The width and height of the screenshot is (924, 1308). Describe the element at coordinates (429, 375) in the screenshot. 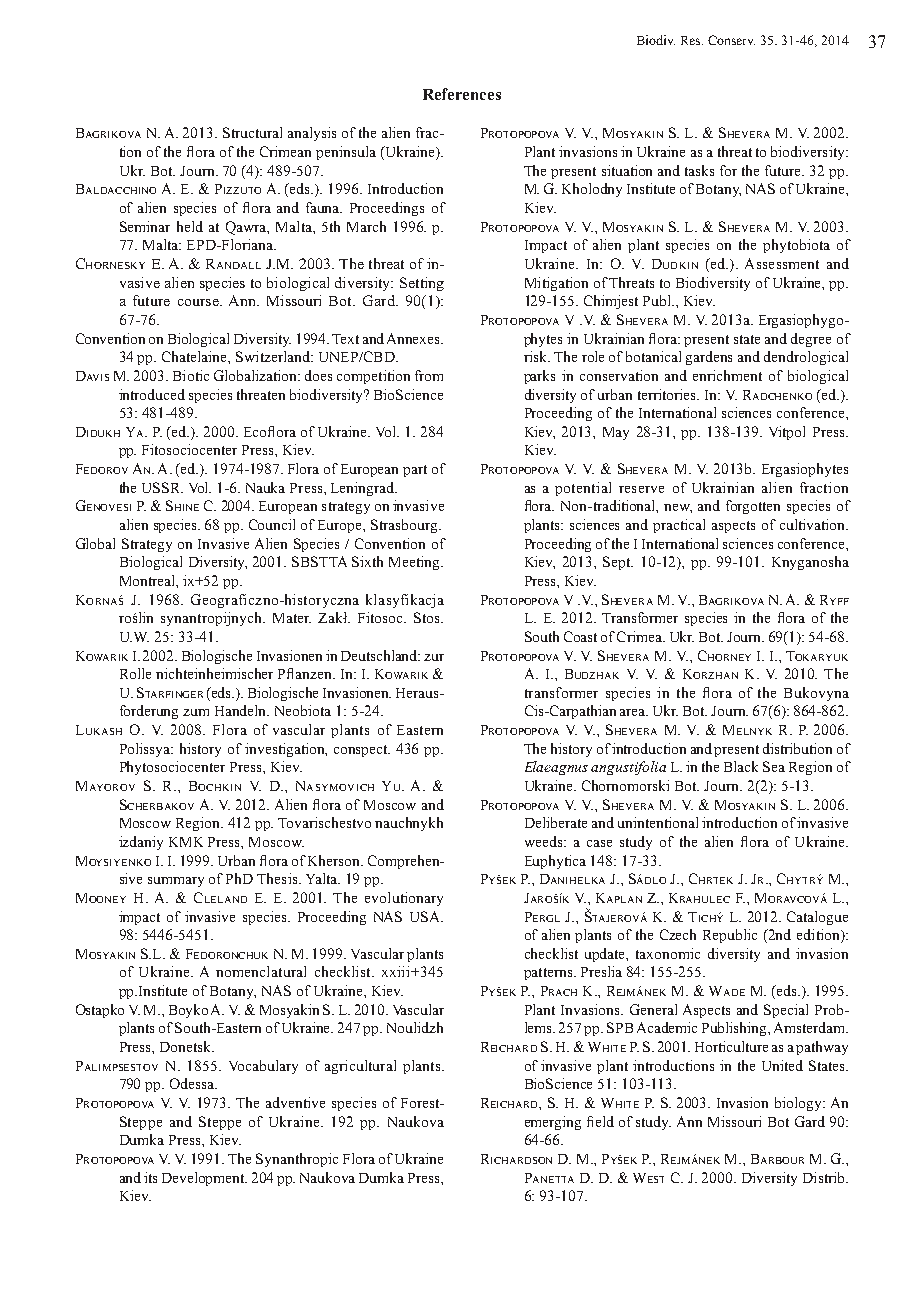

I see `from` at that location.
